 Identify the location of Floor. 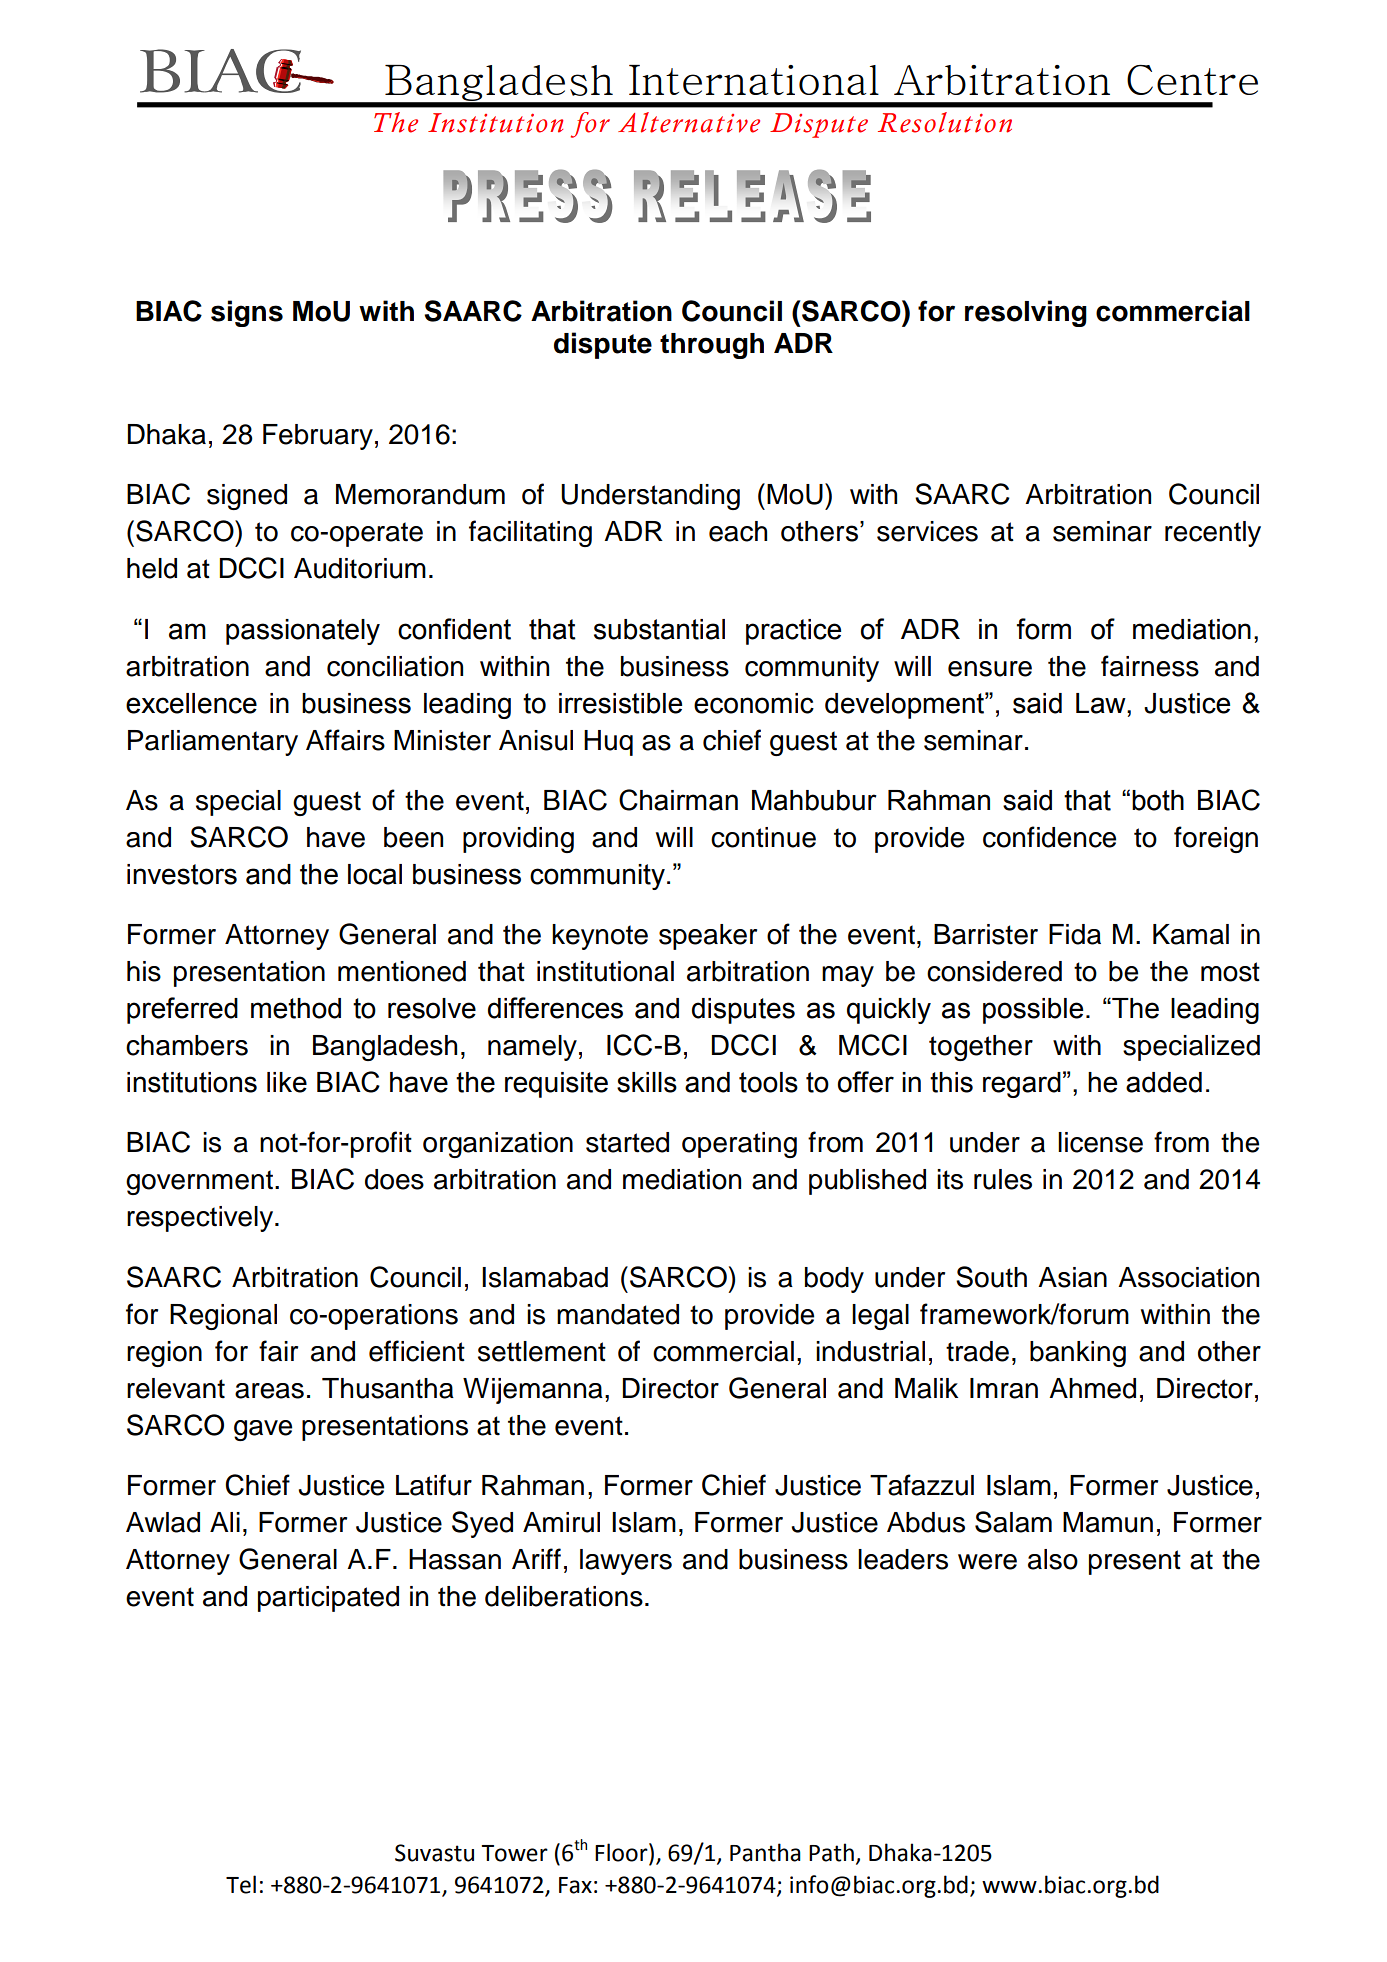
(622, 1853).
